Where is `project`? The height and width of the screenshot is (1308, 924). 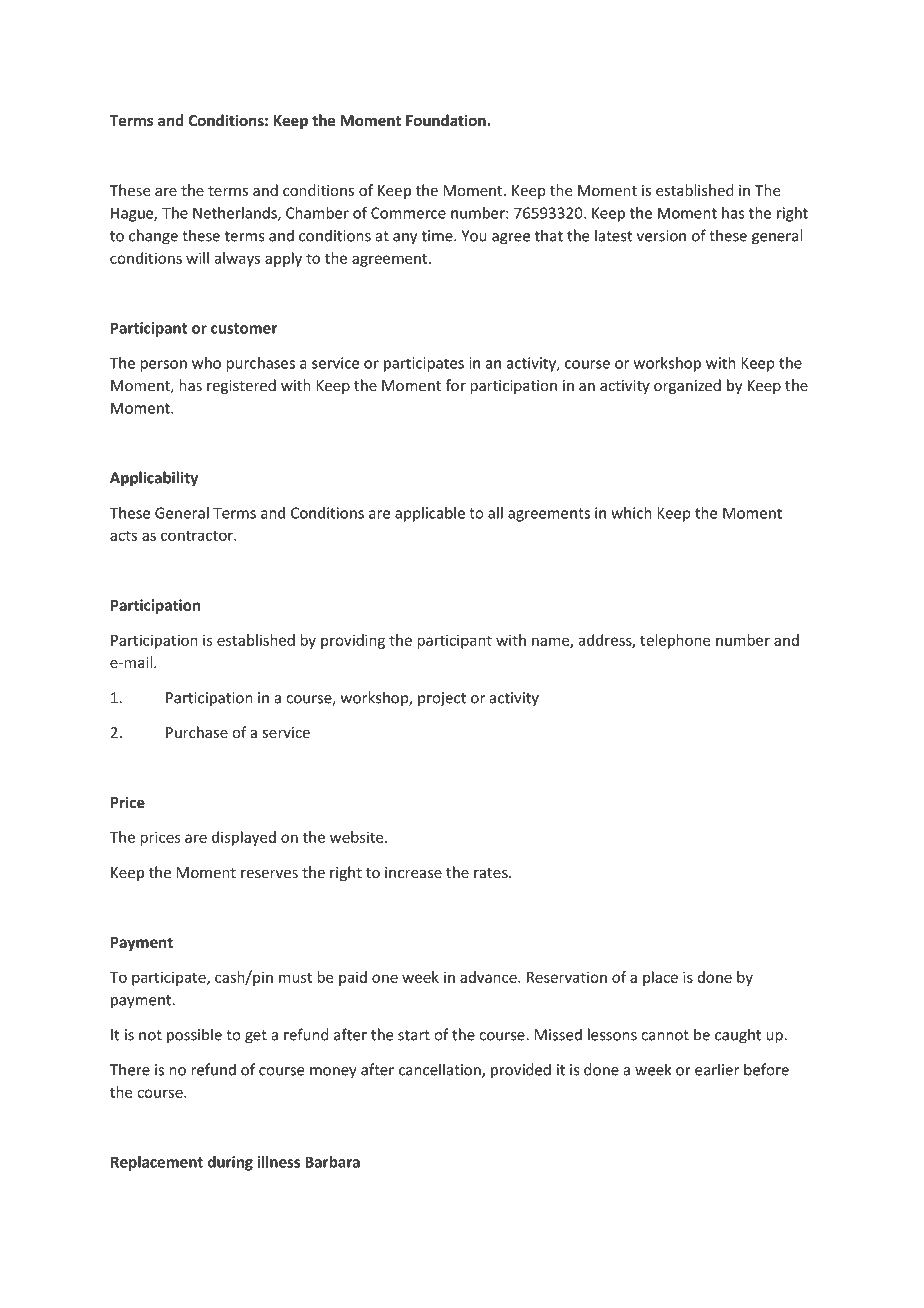 project is located at coordinates (442, 699).
